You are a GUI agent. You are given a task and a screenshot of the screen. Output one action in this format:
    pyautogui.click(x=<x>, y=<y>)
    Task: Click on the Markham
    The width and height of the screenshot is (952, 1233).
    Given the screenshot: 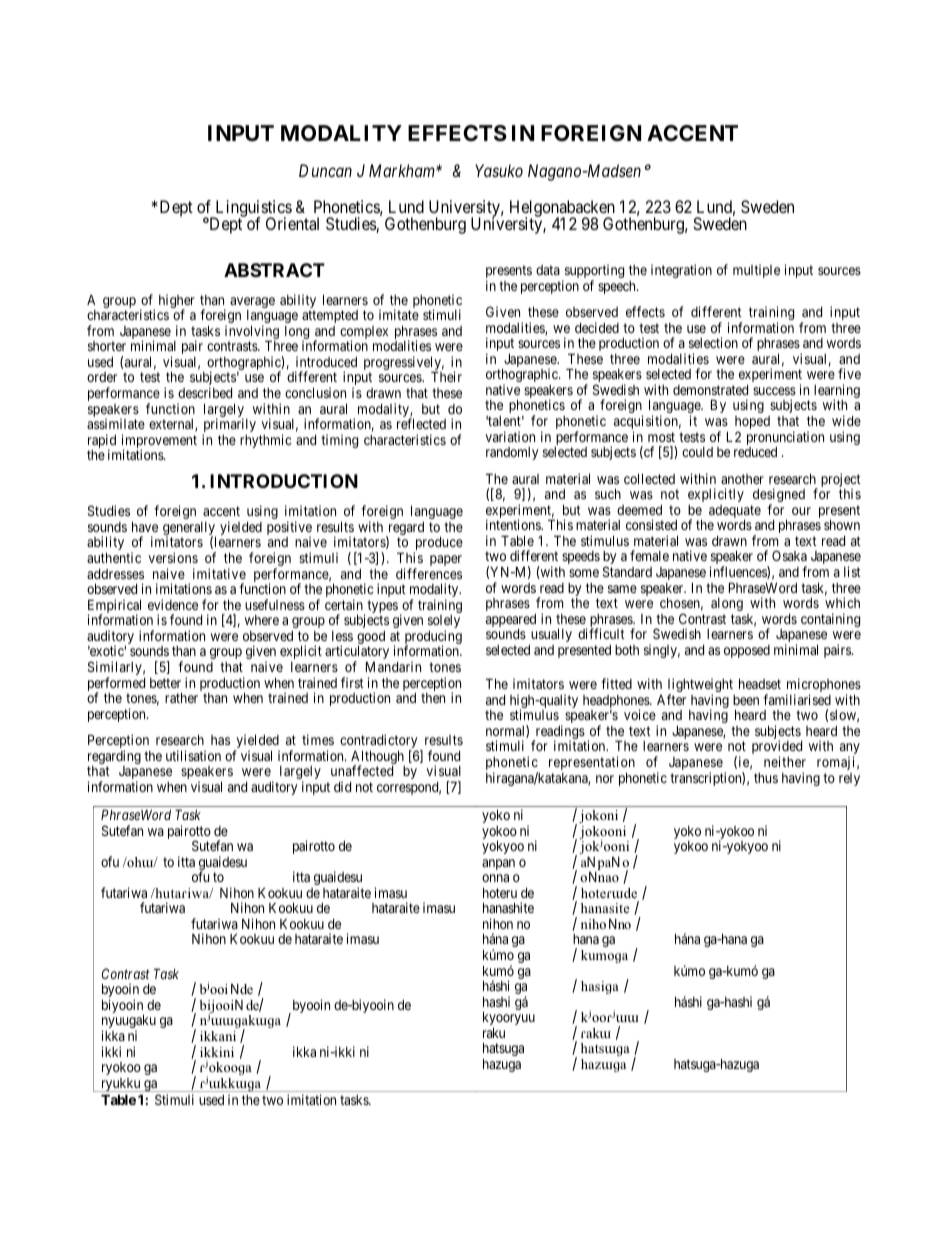 What is the action you would take?
    pyautogui.click(x=403, y=170)
